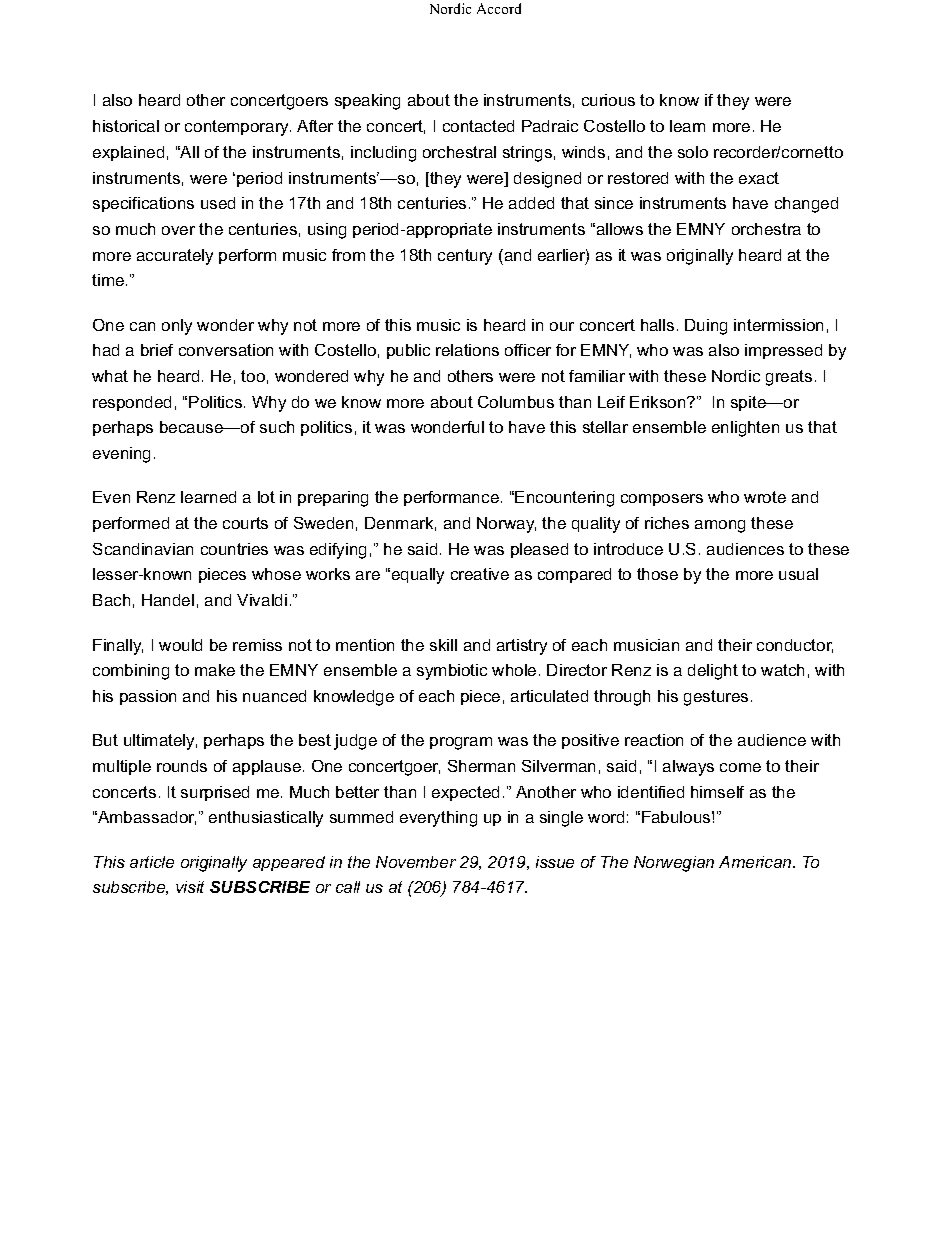  What do you see at coordinates (416, 862) in the page?
I see `November` at bounding box center [416, 862].
